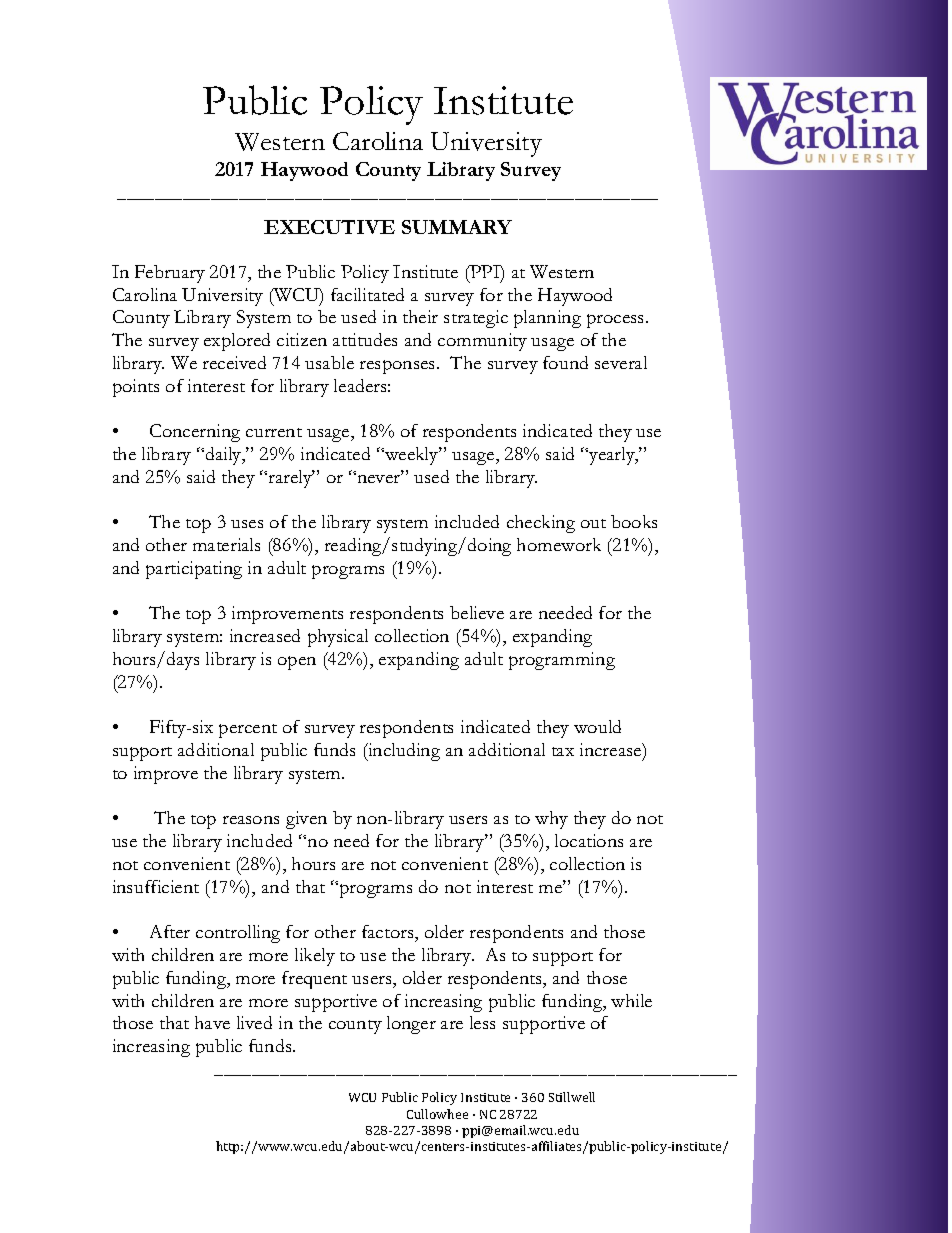 Image resolution: width=952 pixels, height=1233 pixels. What do you see at coordinates (562, 661) in the image?
I see `programming` at bounding box center [562, 661].
